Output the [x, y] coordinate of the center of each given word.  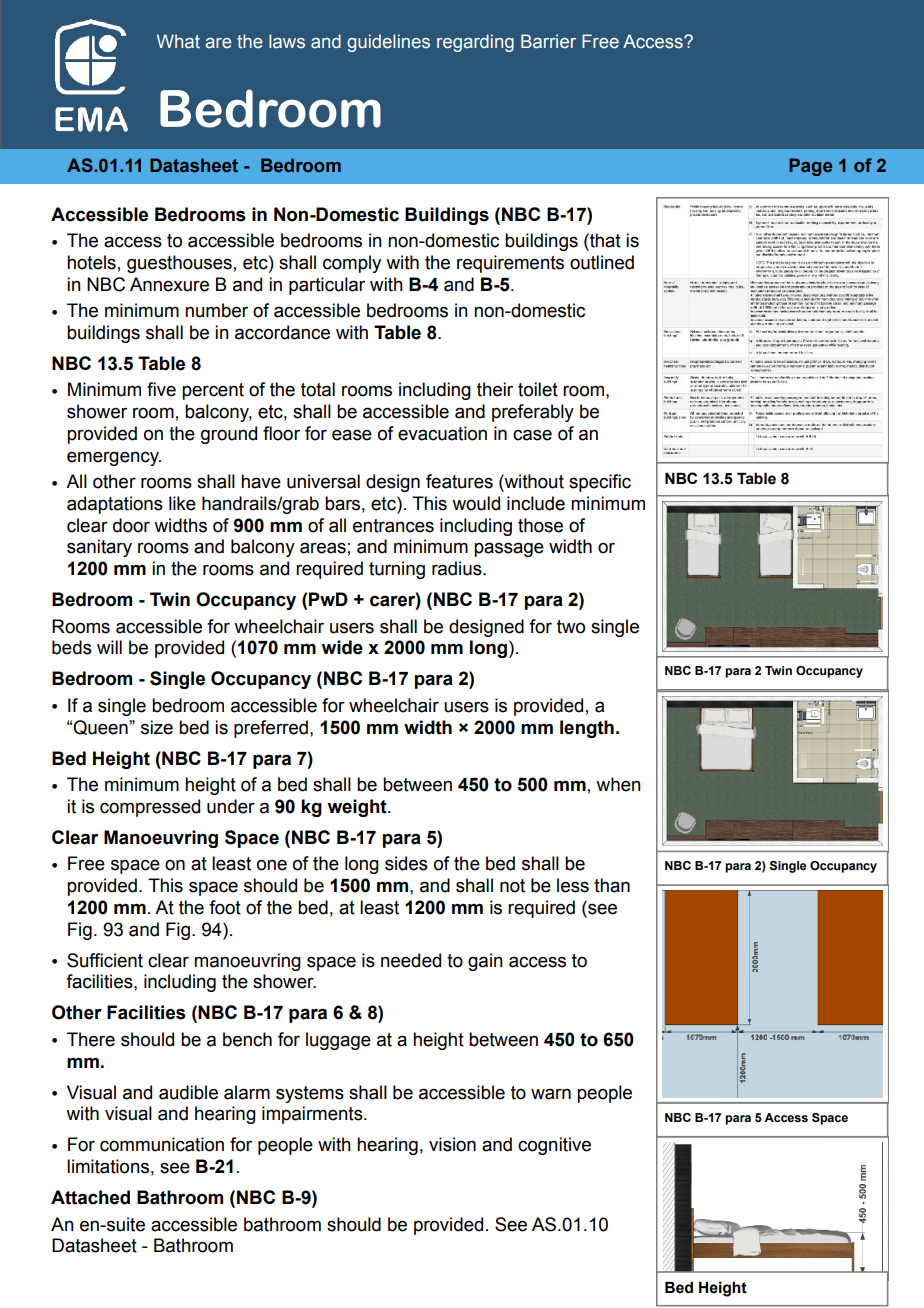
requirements [510, 264]
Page [810, 167]
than [612, 885]
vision [452, 1144]
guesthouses [179, 264]
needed [411, 960]
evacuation [442, 433]
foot [225, 907]
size [157, 727]
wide [342, 647]
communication [162, 1144]
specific [600, 483]
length [587, 729]
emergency [114, 458]
